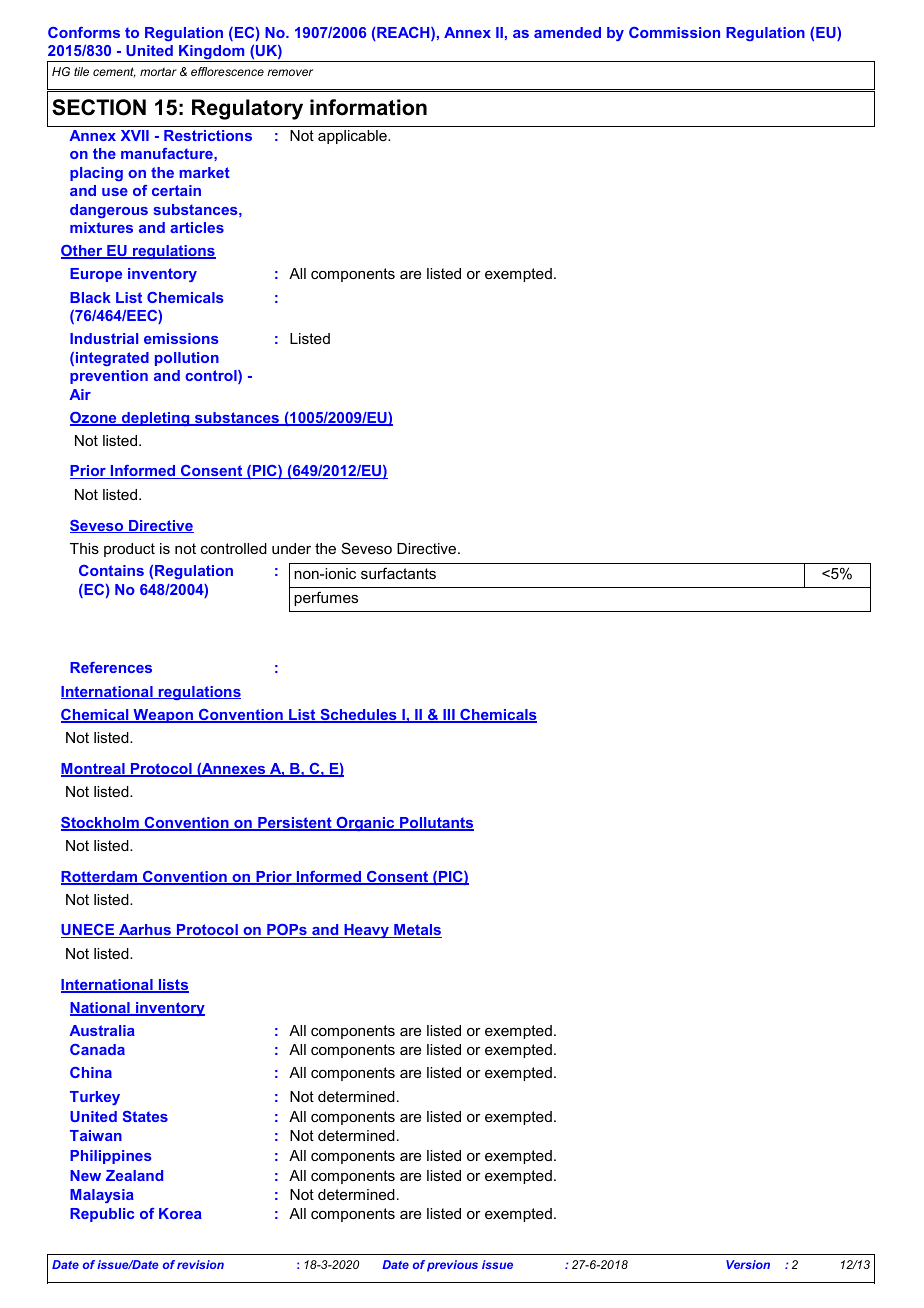  I want to click on amended, so click(567, 32).
